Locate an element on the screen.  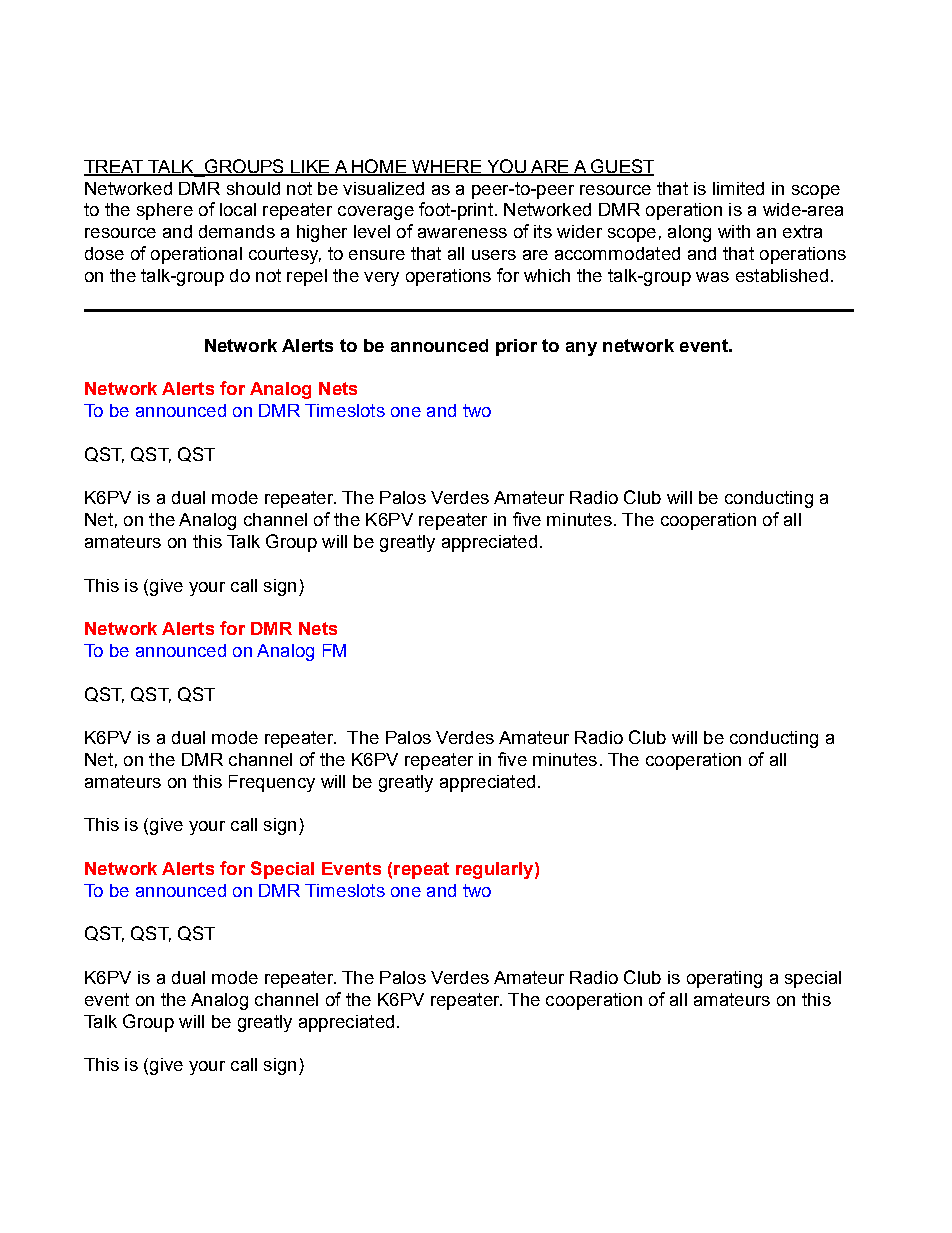
prior is located at coordinates (516, 347).
